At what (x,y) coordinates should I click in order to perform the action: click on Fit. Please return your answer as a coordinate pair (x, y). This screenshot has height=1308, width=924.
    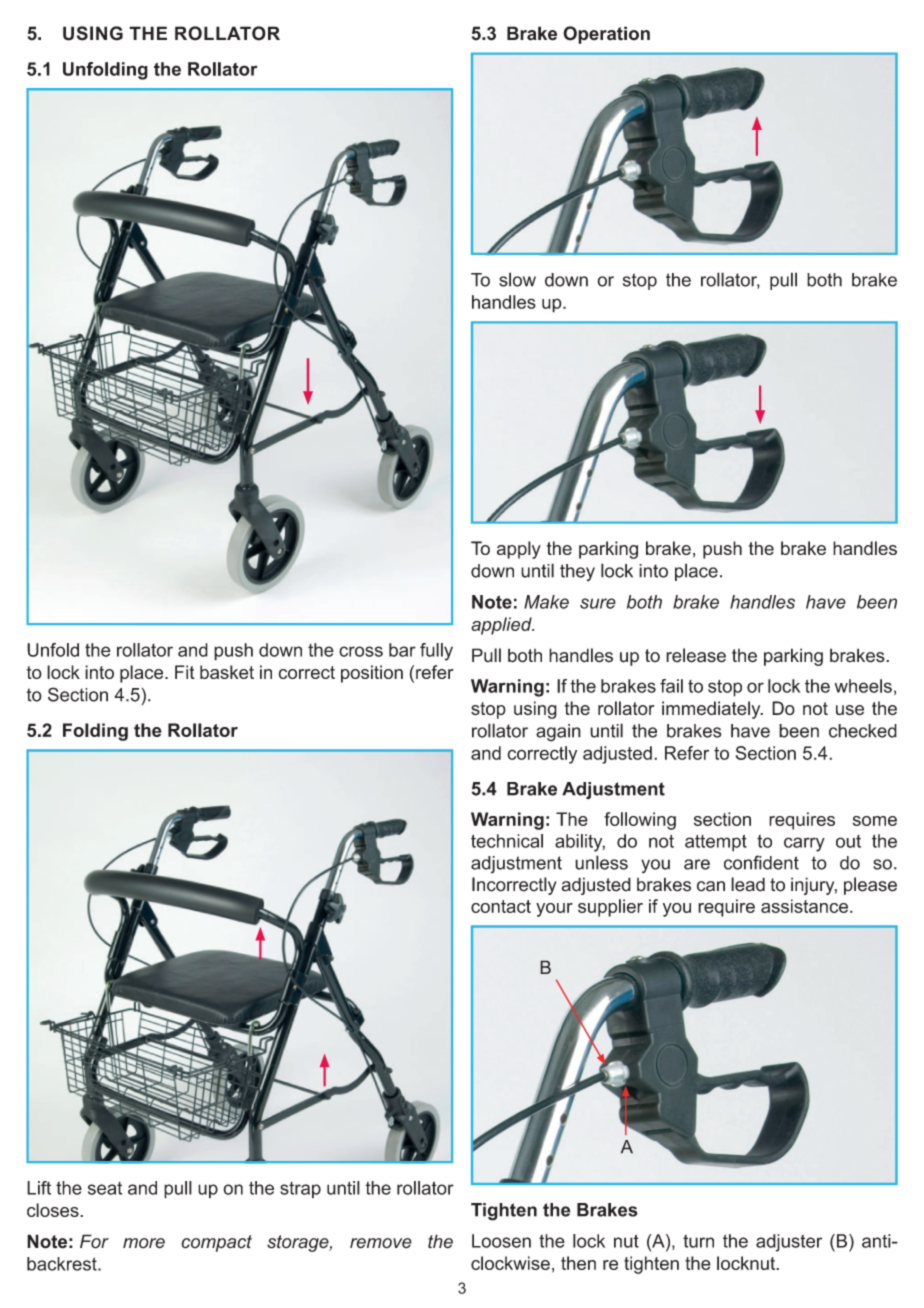
    Looking at the image, I should click on (185, 672).
